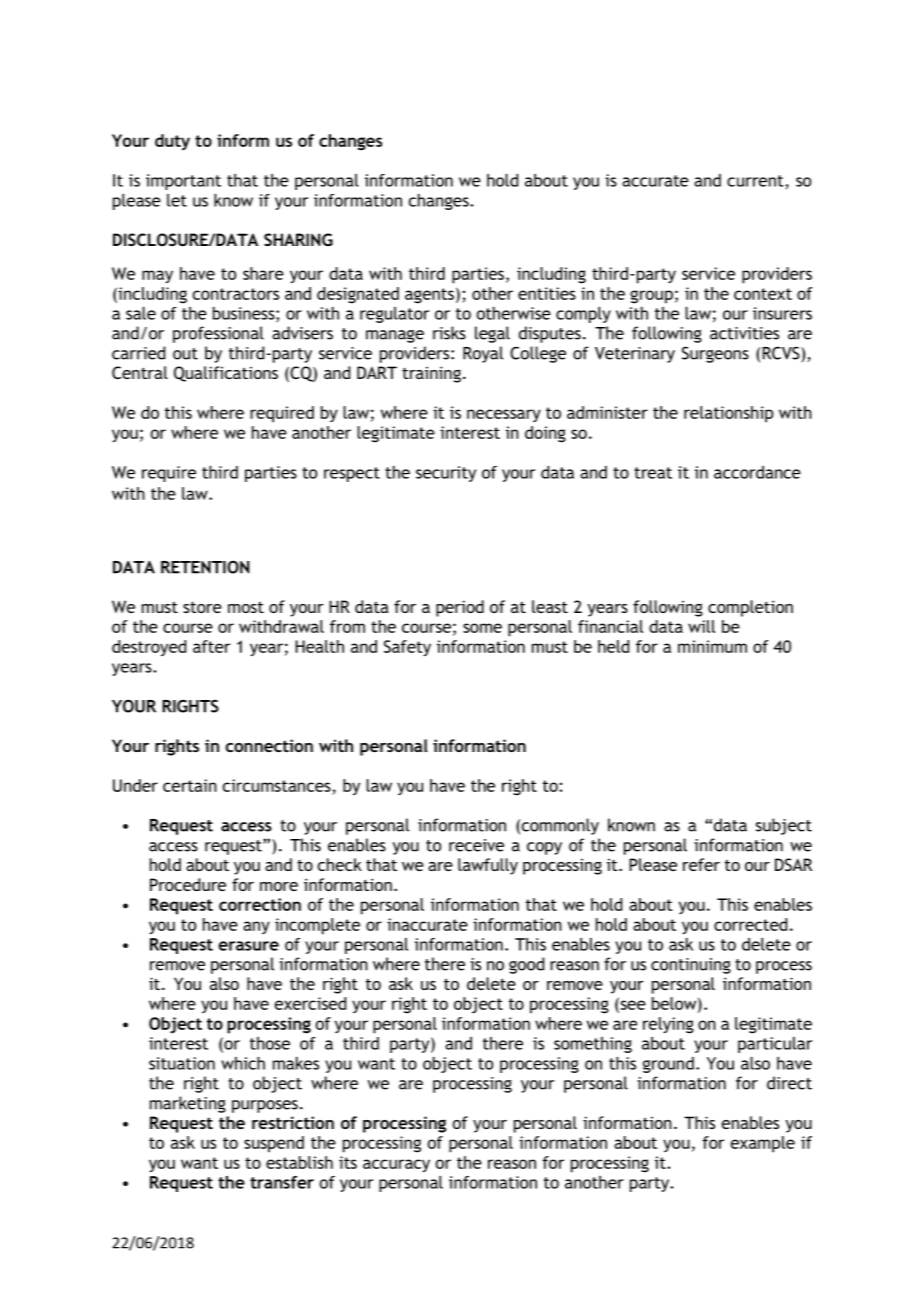 The height and width of the screenshot is (1308, 924). I want to click on agents, so click(429, 296).
